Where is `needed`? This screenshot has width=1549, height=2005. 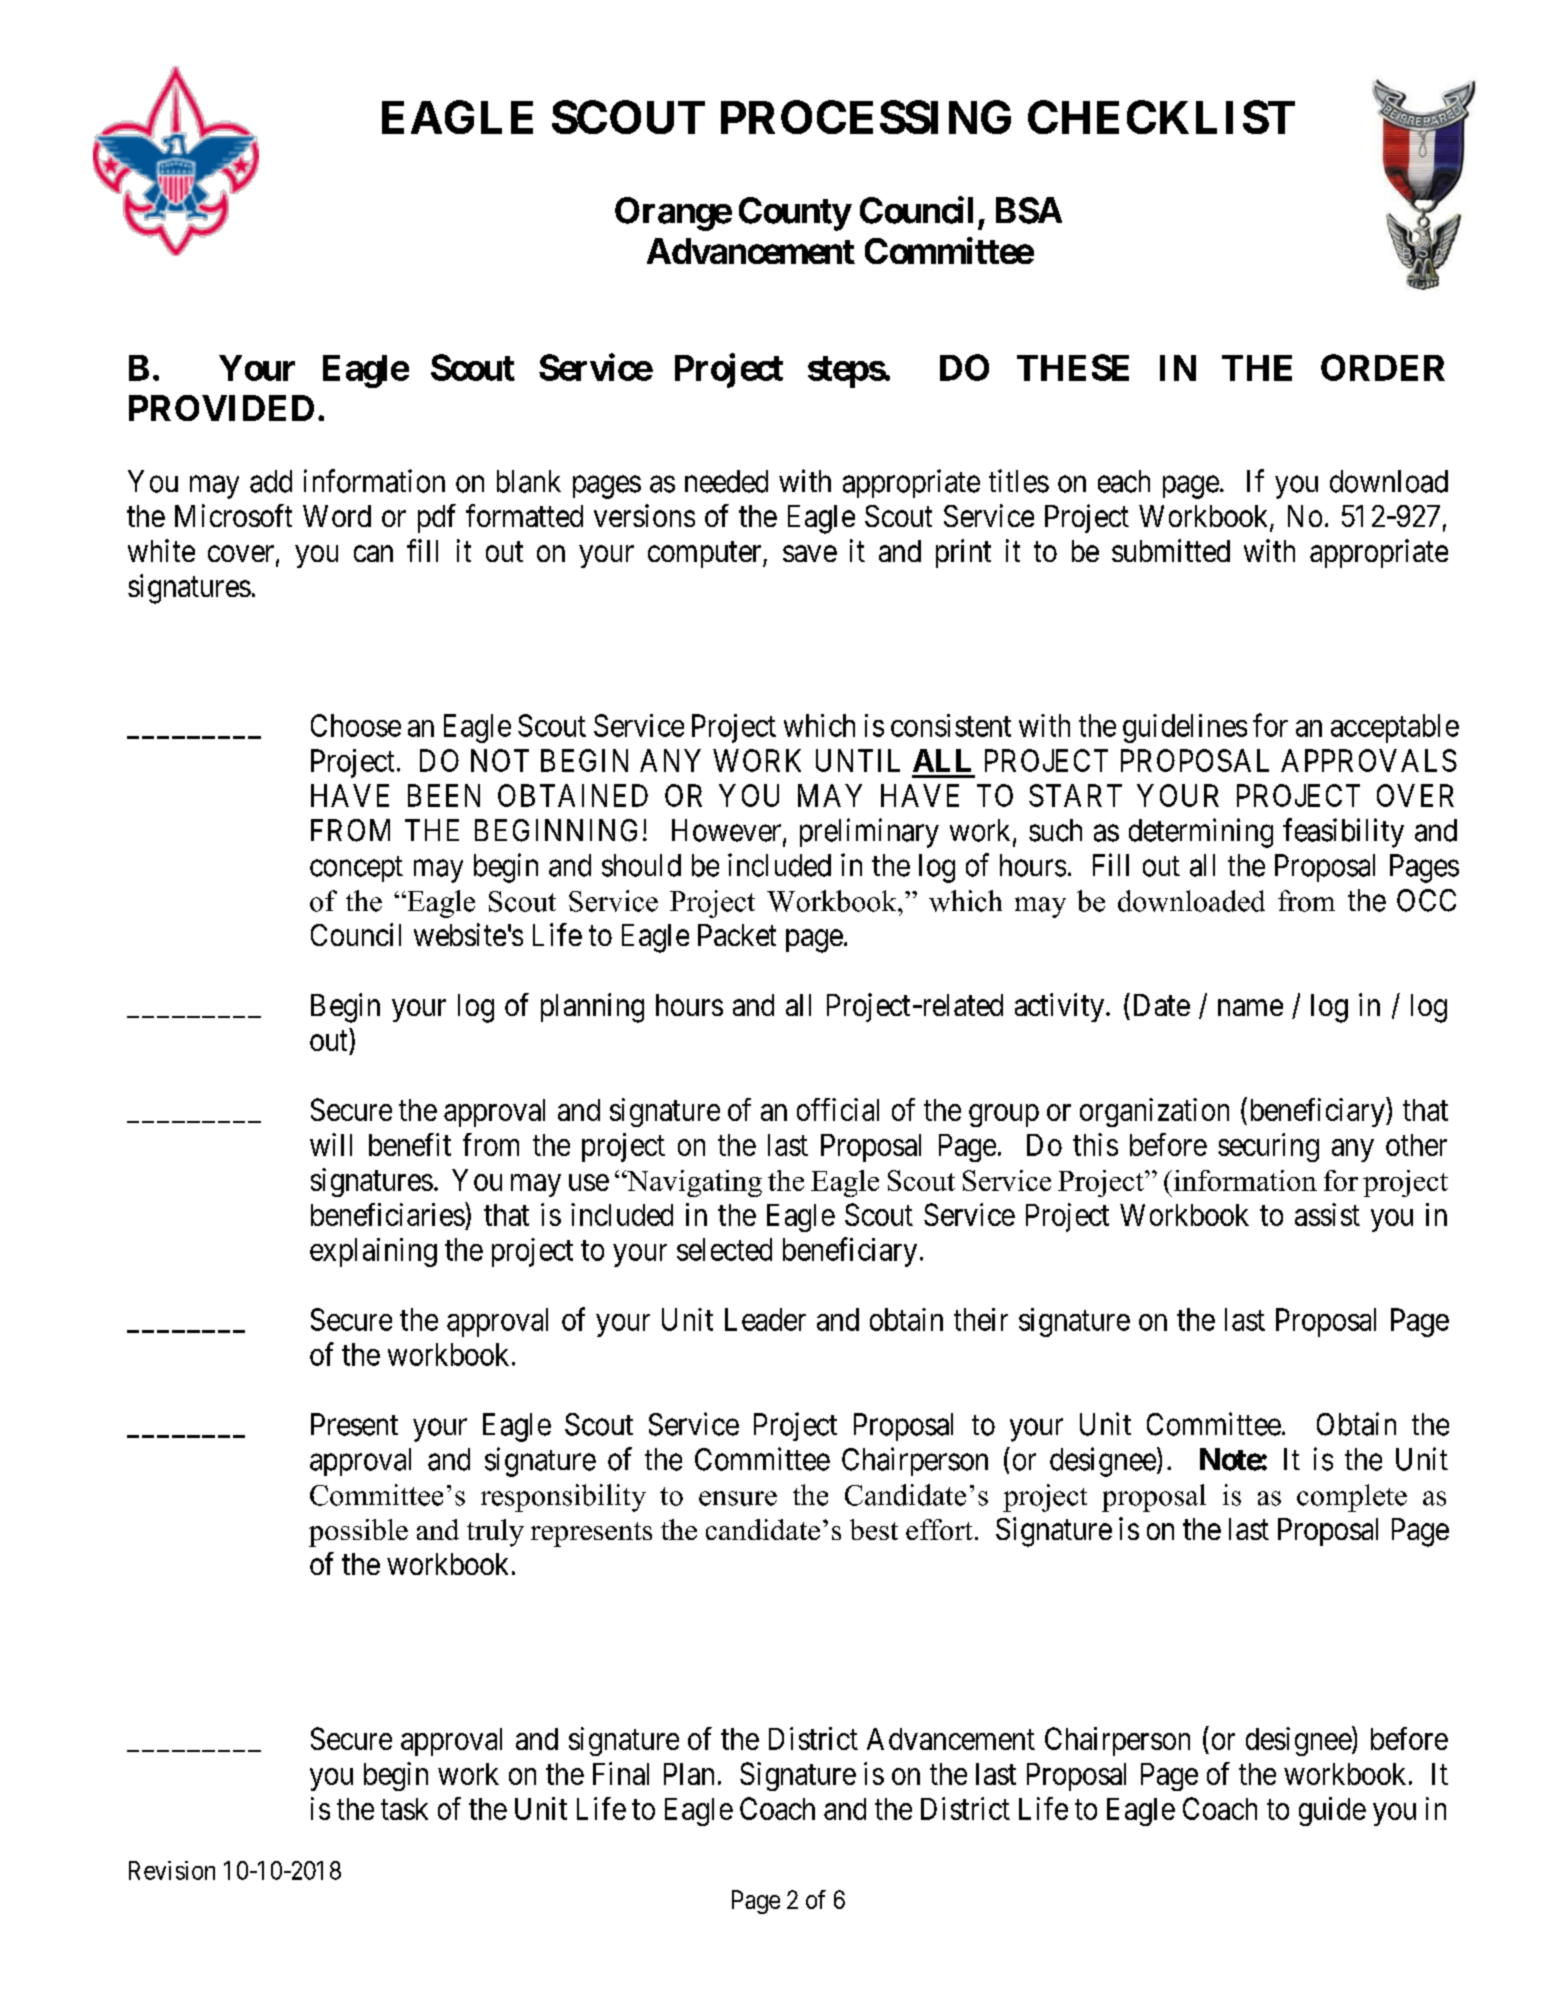
needed is located at coordinates (726, 481).
